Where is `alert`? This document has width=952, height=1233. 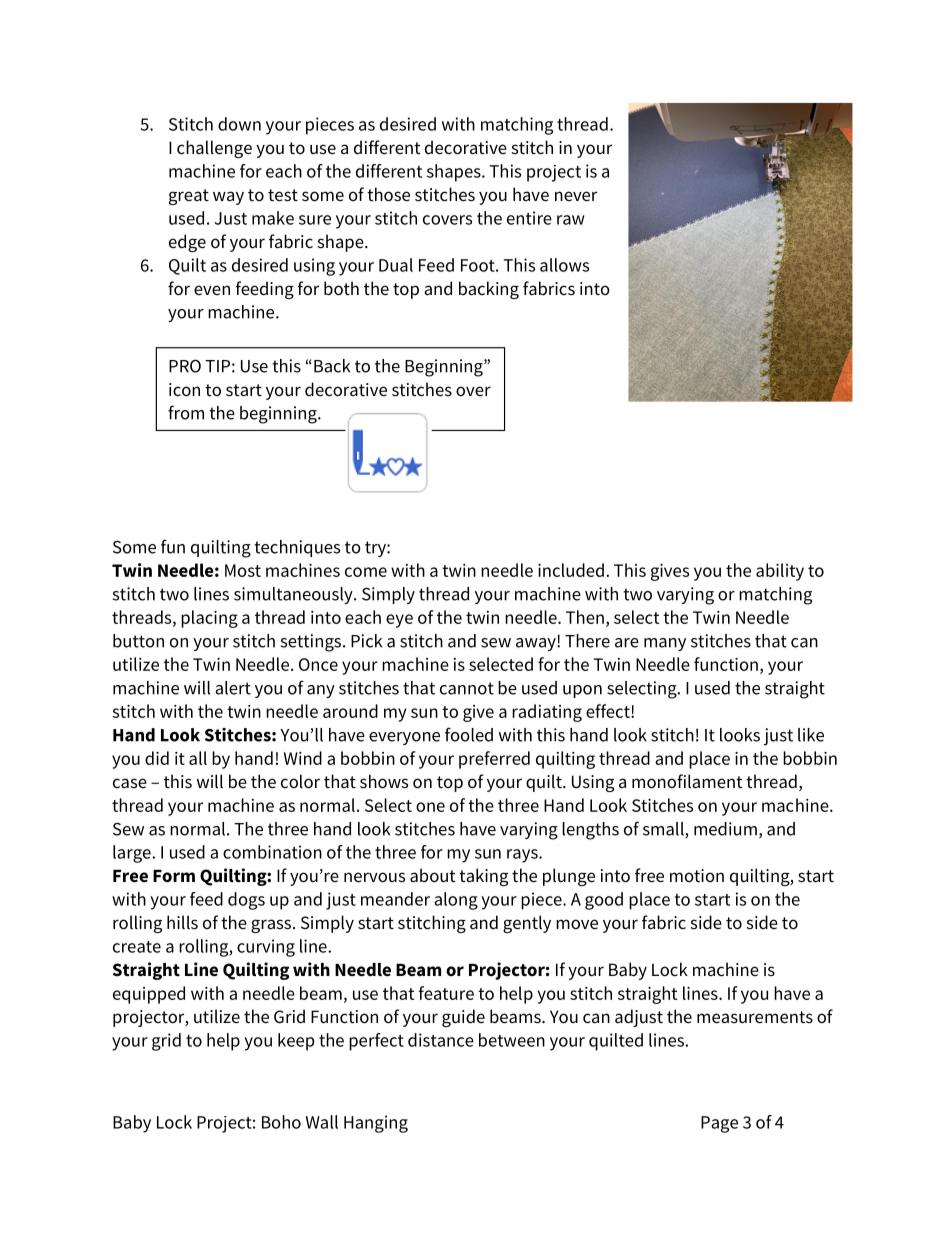
alert is located at coordinates (233, 688).
